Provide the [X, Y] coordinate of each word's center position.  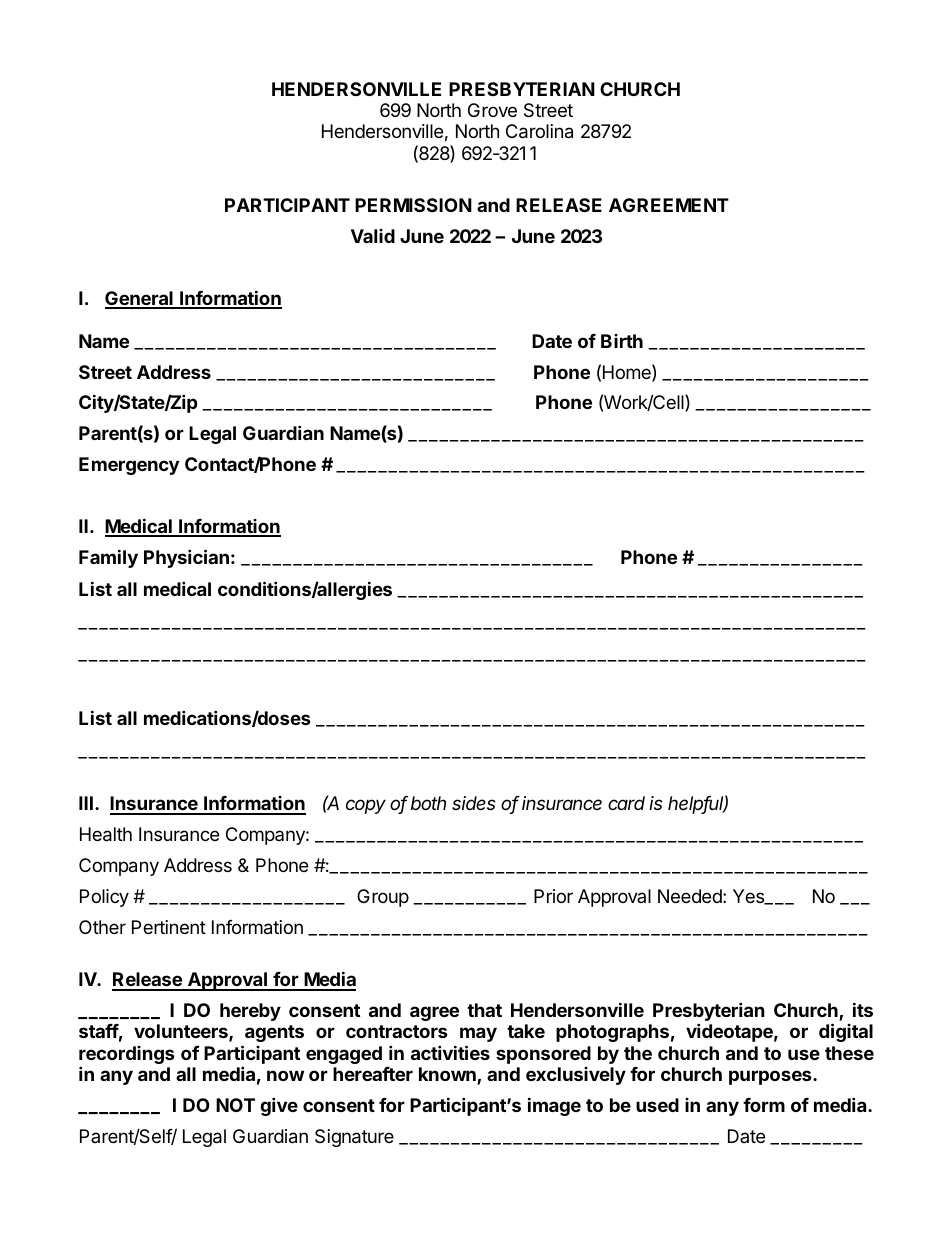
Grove [492, 110]
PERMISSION [413, 205]
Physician [186, 558]
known [448, 1076]
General [140, 299]
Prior [553, 896]
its [863, 1009]
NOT [235, 1105]
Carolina [539, 131]
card [626, 803]
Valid [373, 236]
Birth [622, 341]
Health [106, 834]
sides [474, 803]
